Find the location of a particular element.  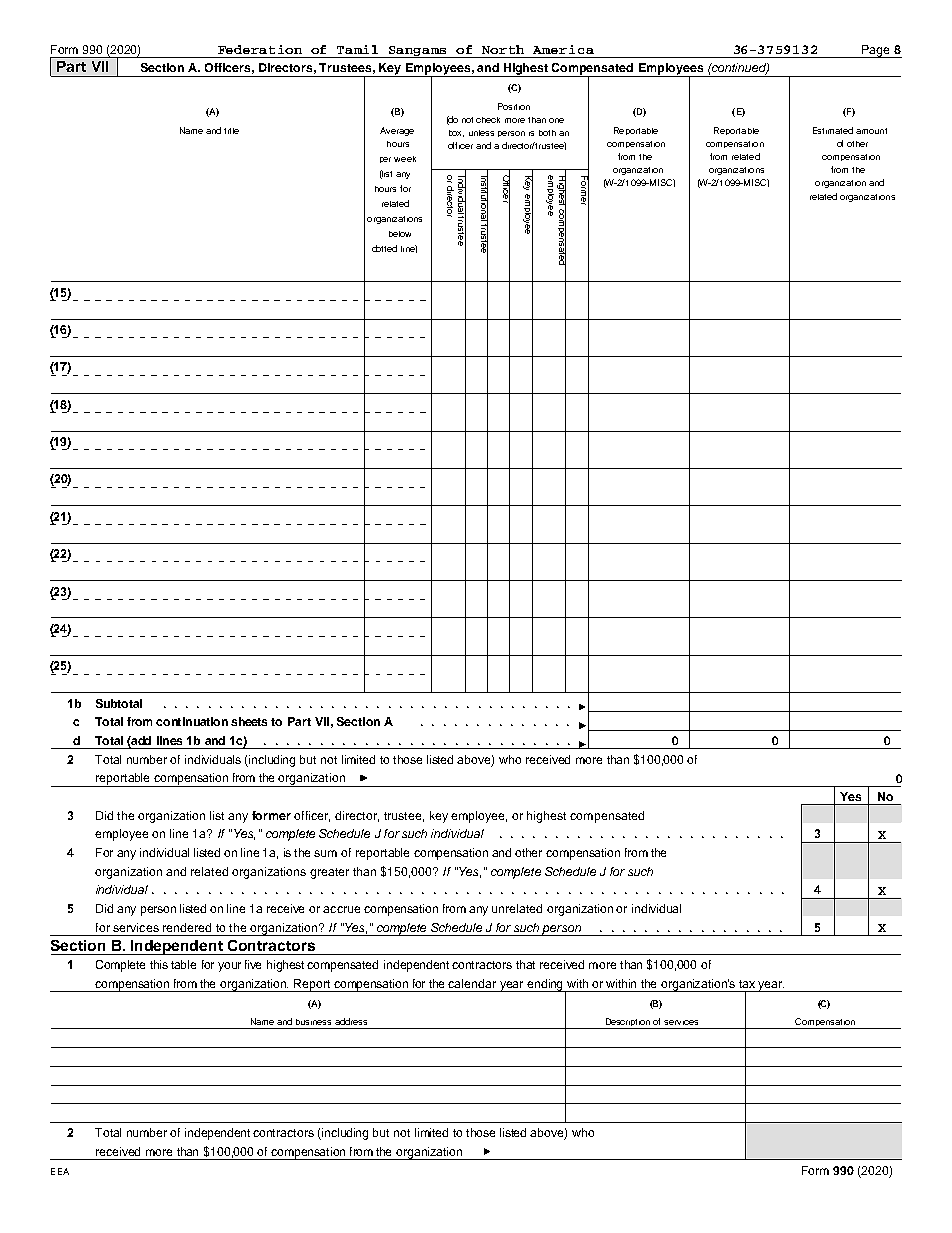

EEA is located at coordinates (60, 1171).
